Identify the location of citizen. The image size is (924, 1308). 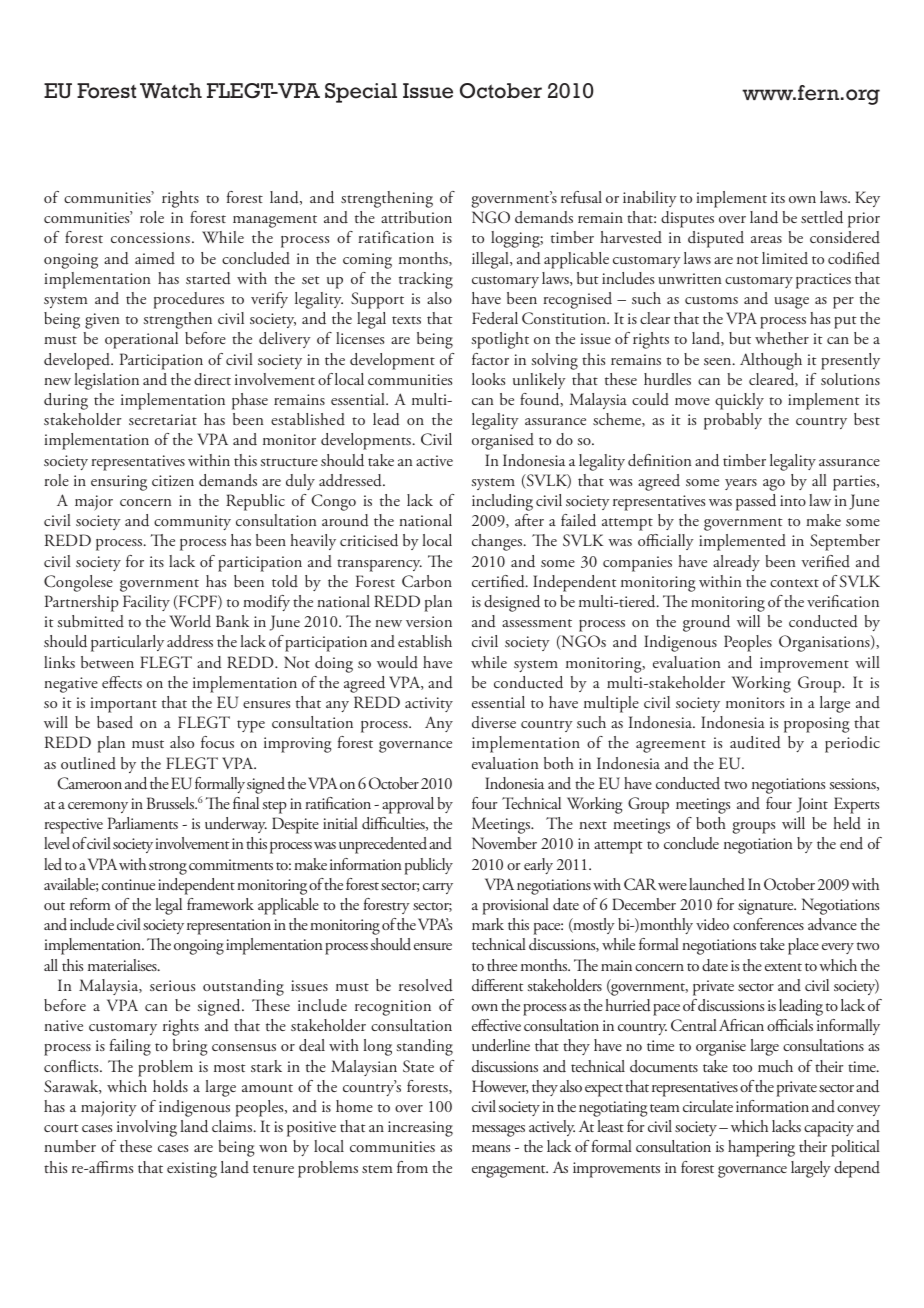
(173, 480).
